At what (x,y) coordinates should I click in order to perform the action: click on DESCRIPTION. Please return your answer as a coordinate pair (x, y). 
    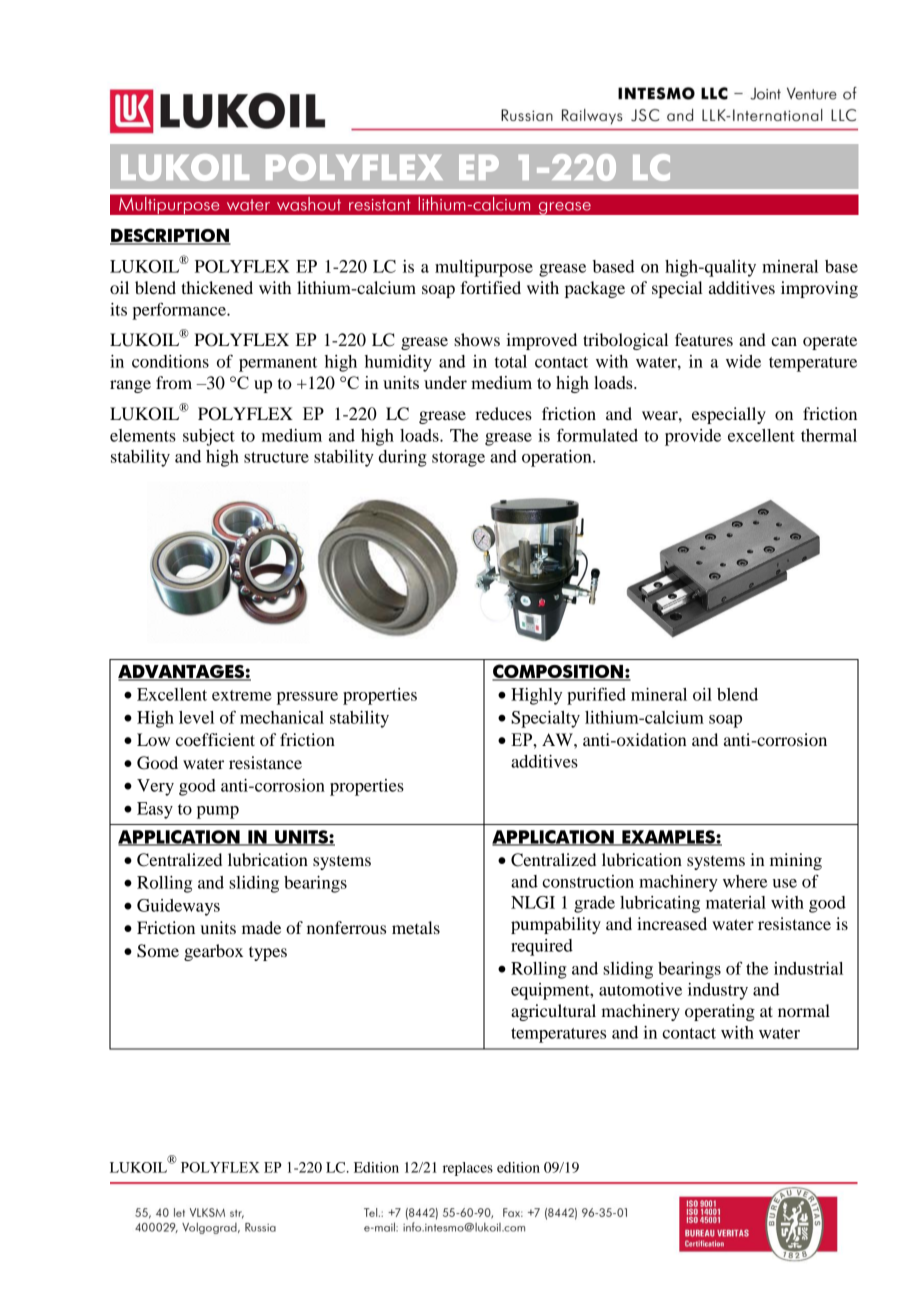
    Looking at the image, I should click on (170, 236).
